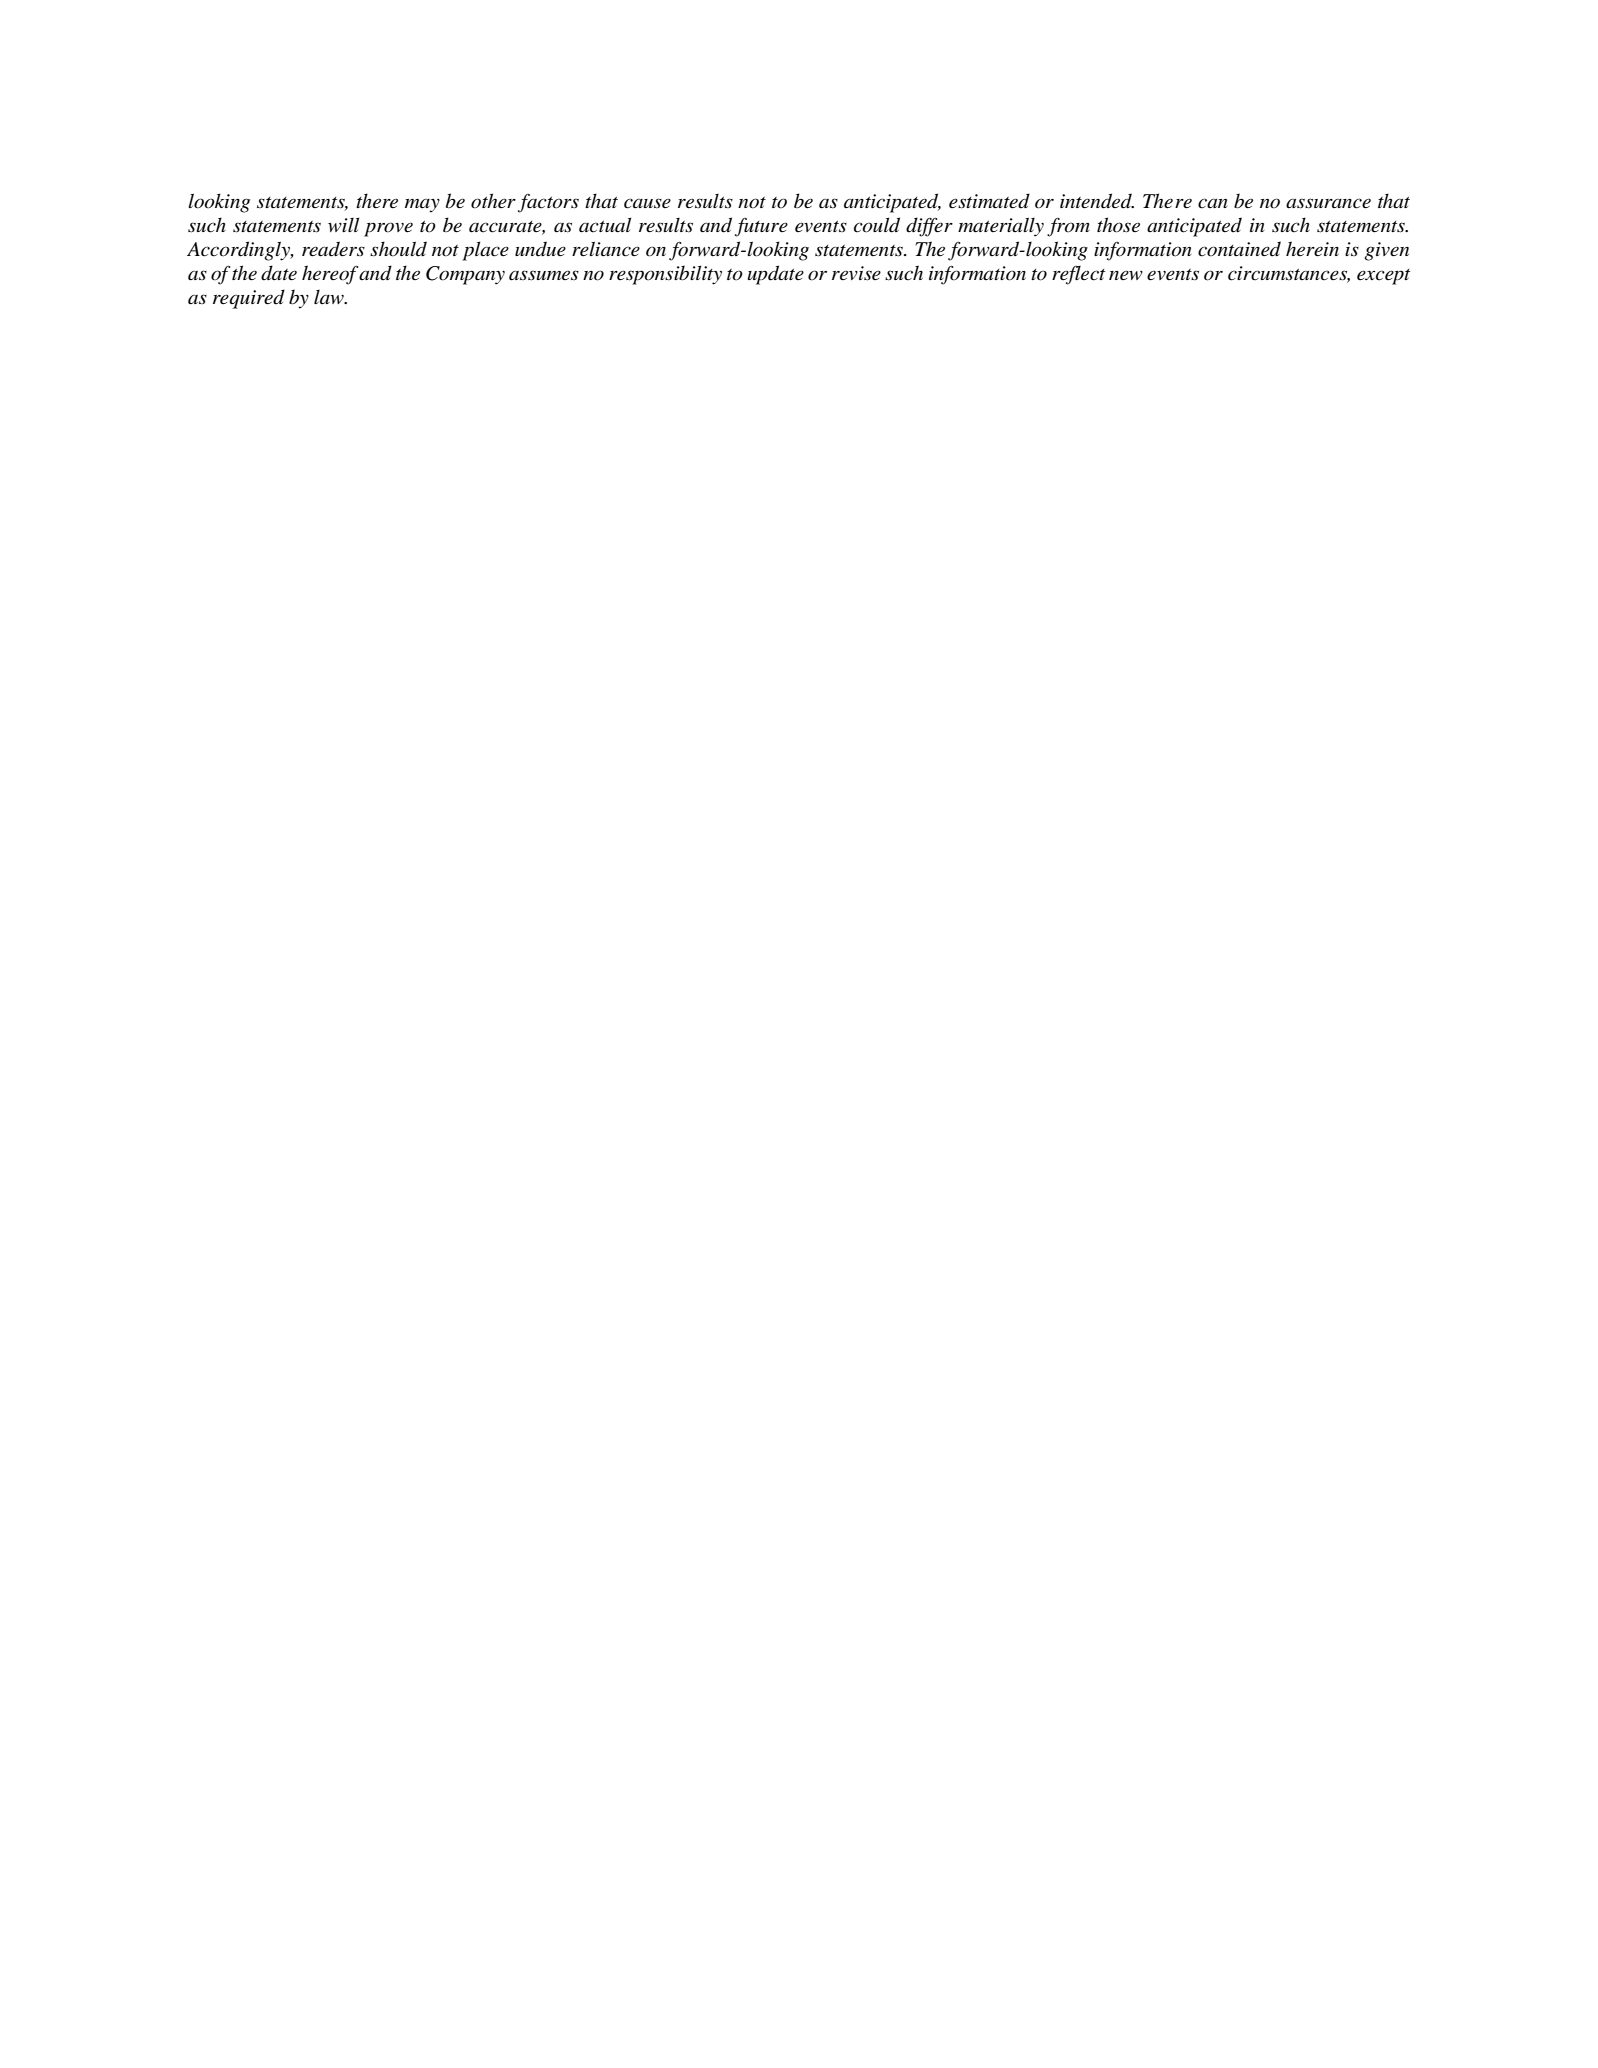  What do you see at coordinates (665, 275) in the image?
I see `responsibility` at bounding box center [665, 275].
